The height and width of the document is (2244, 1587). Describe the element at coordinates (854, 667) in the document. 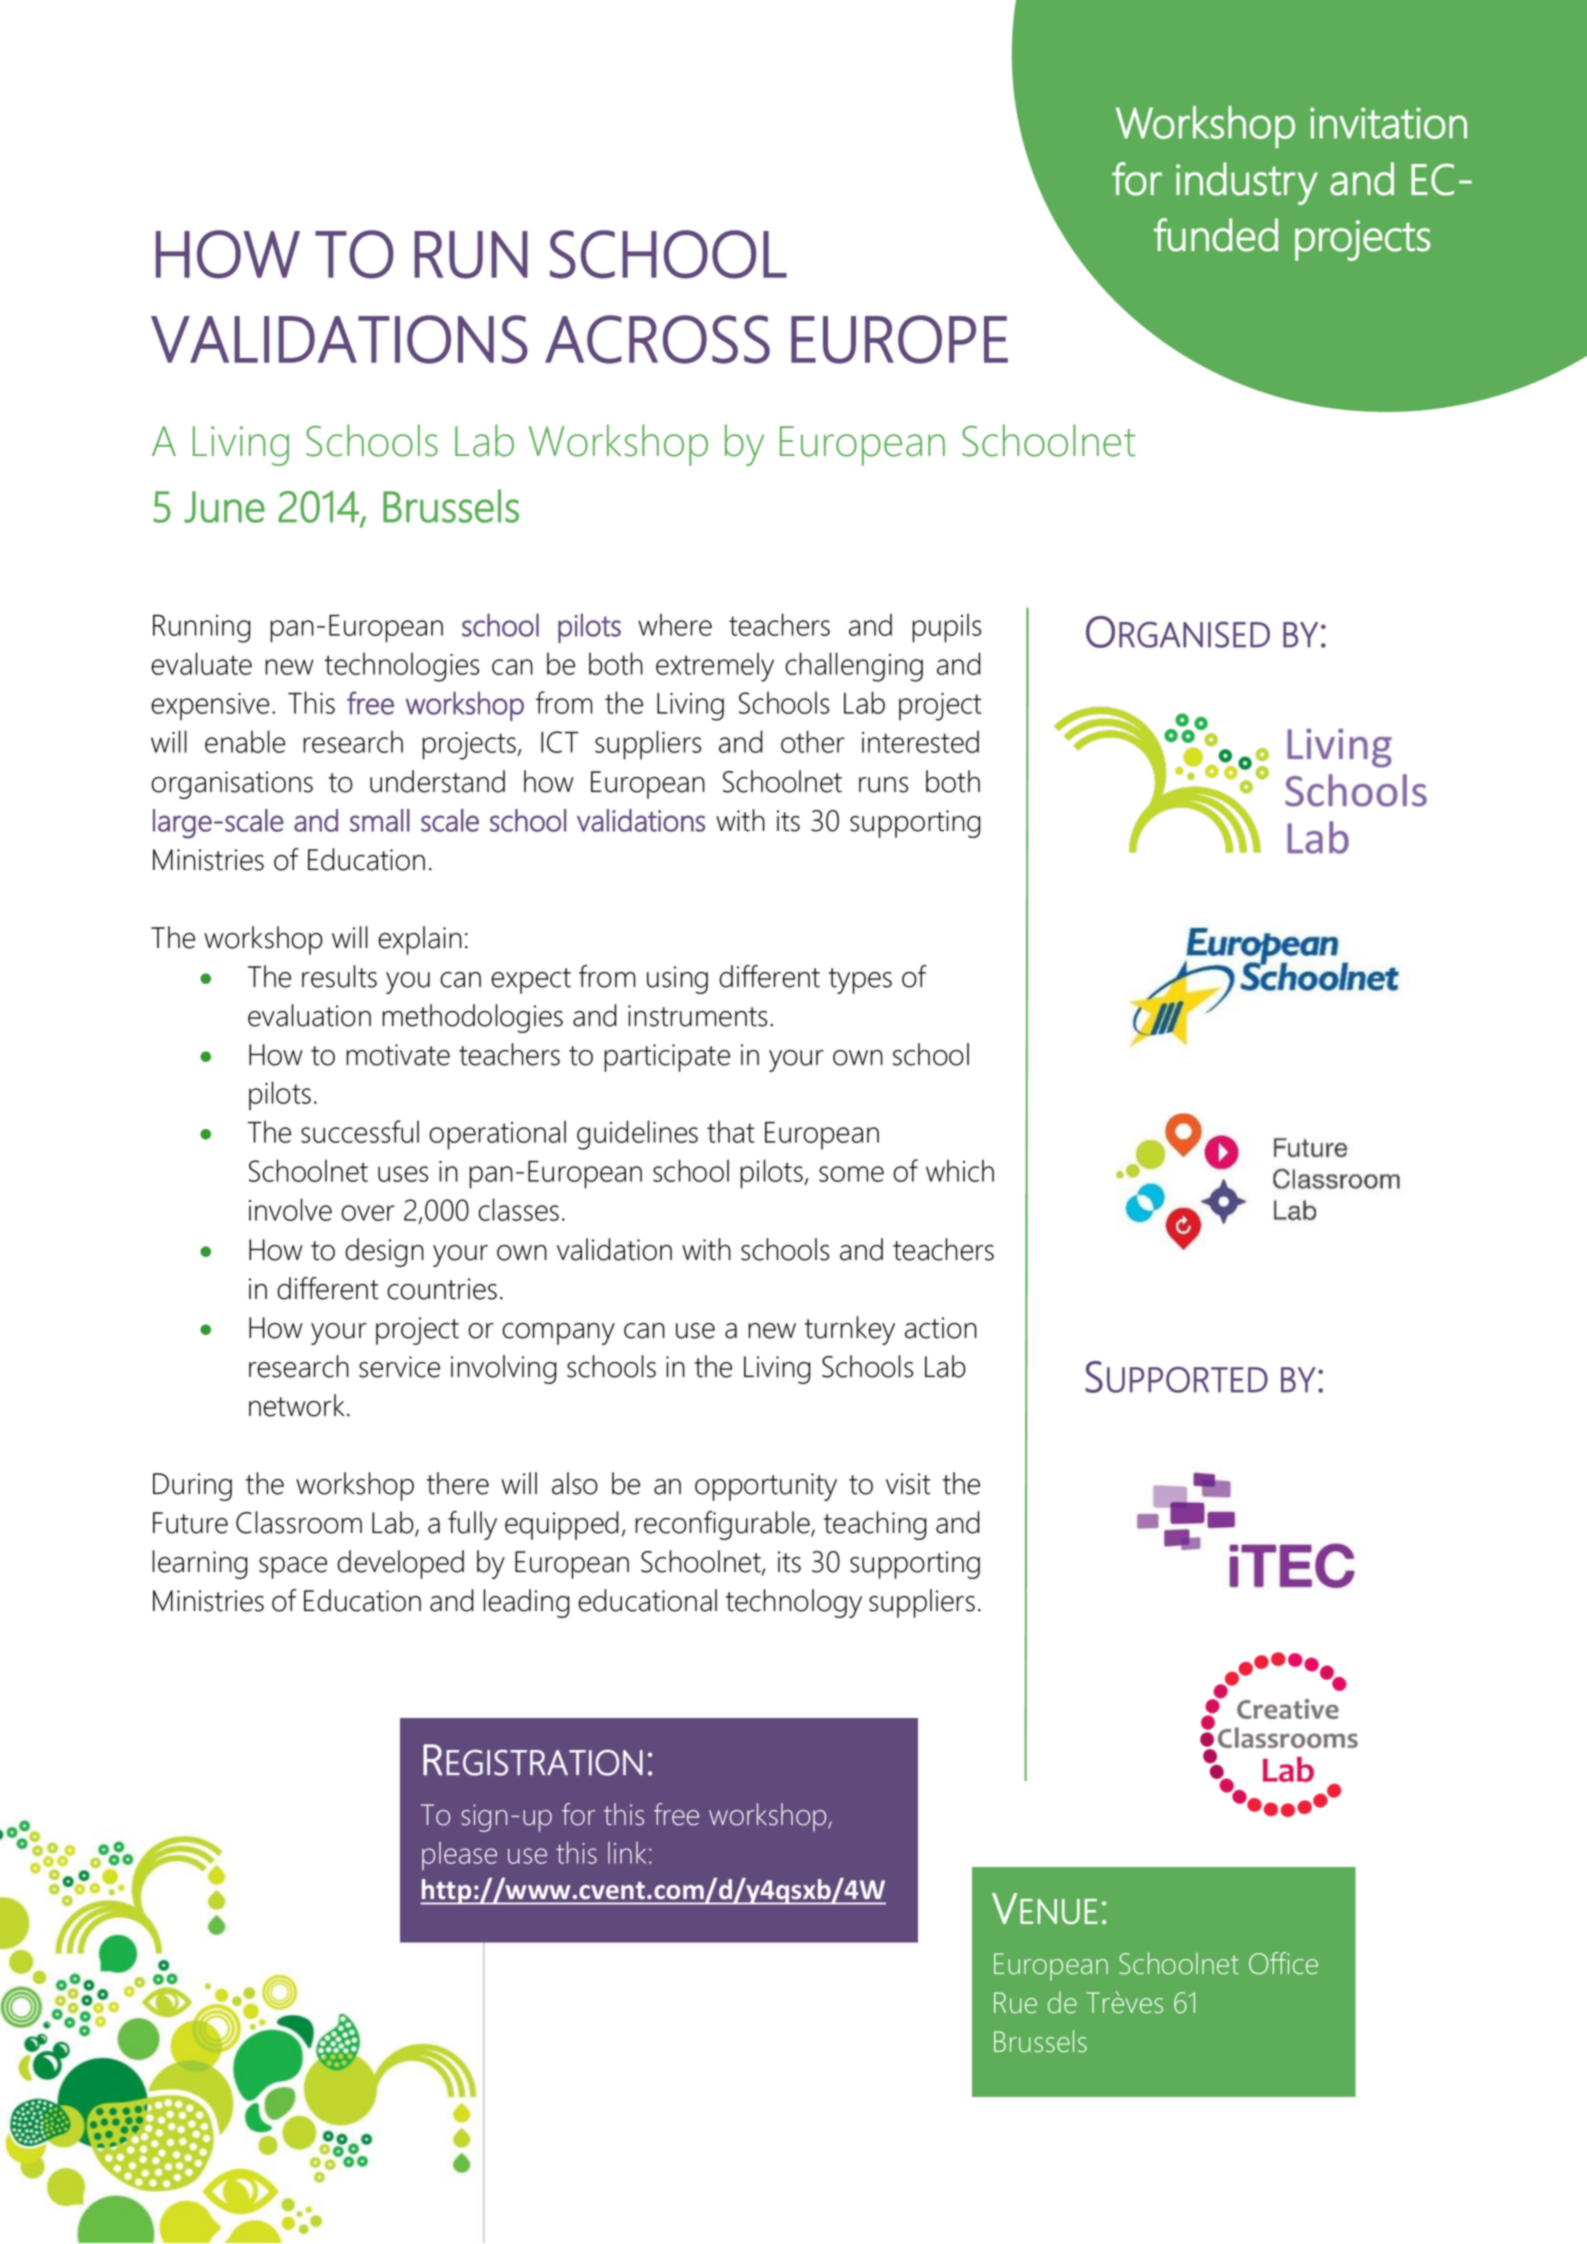

I see `challenging` at that location.
